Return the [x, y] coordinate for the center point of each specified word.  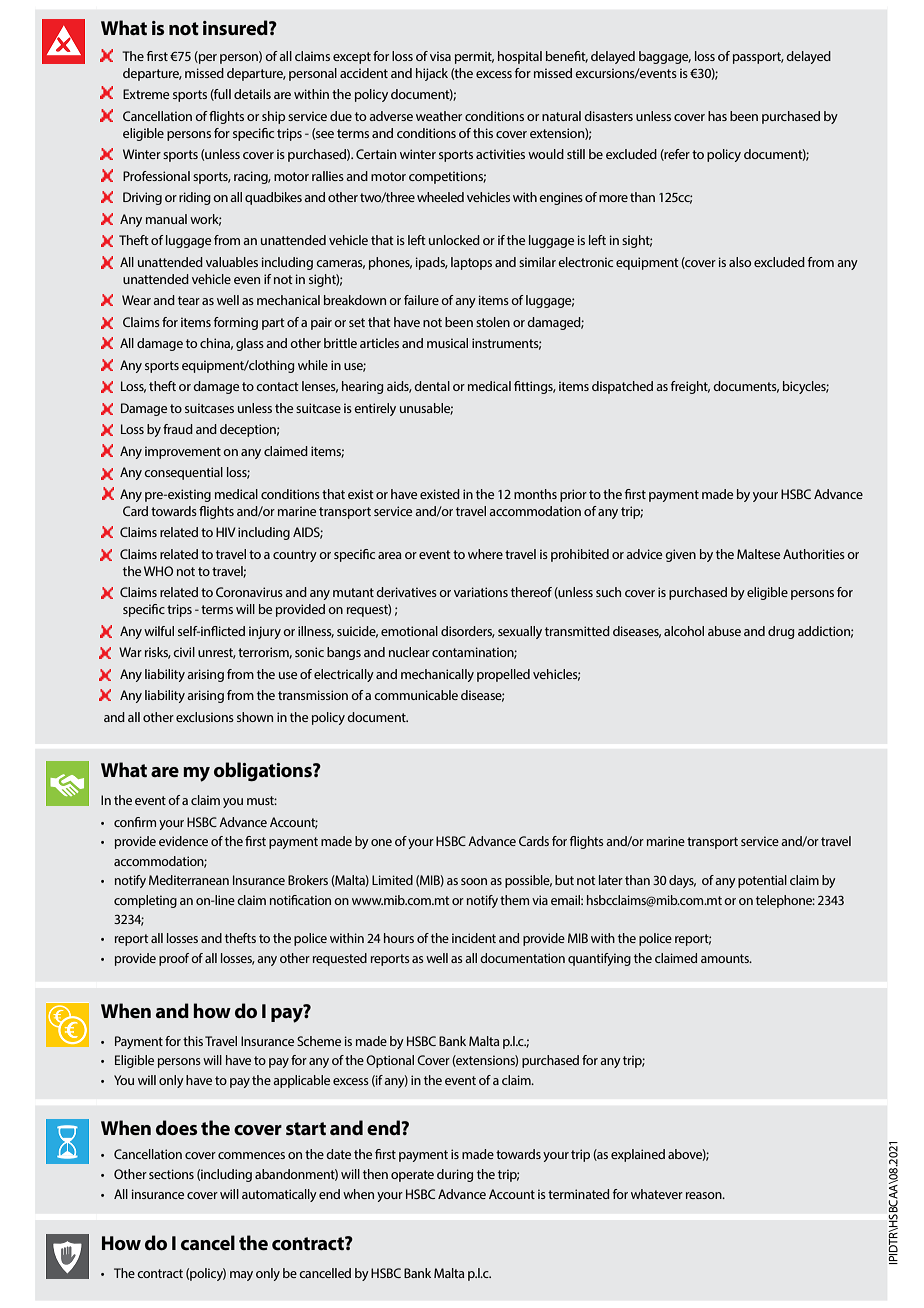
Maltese [758, 554]
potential [762, 881]
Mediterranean [189, 880]
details [252, 94]
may [241, 1276]
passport [758, 58]
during [455, 1175]
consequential [183, 473]
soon [474, 881]
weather [439, 116]
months [535, 494]
